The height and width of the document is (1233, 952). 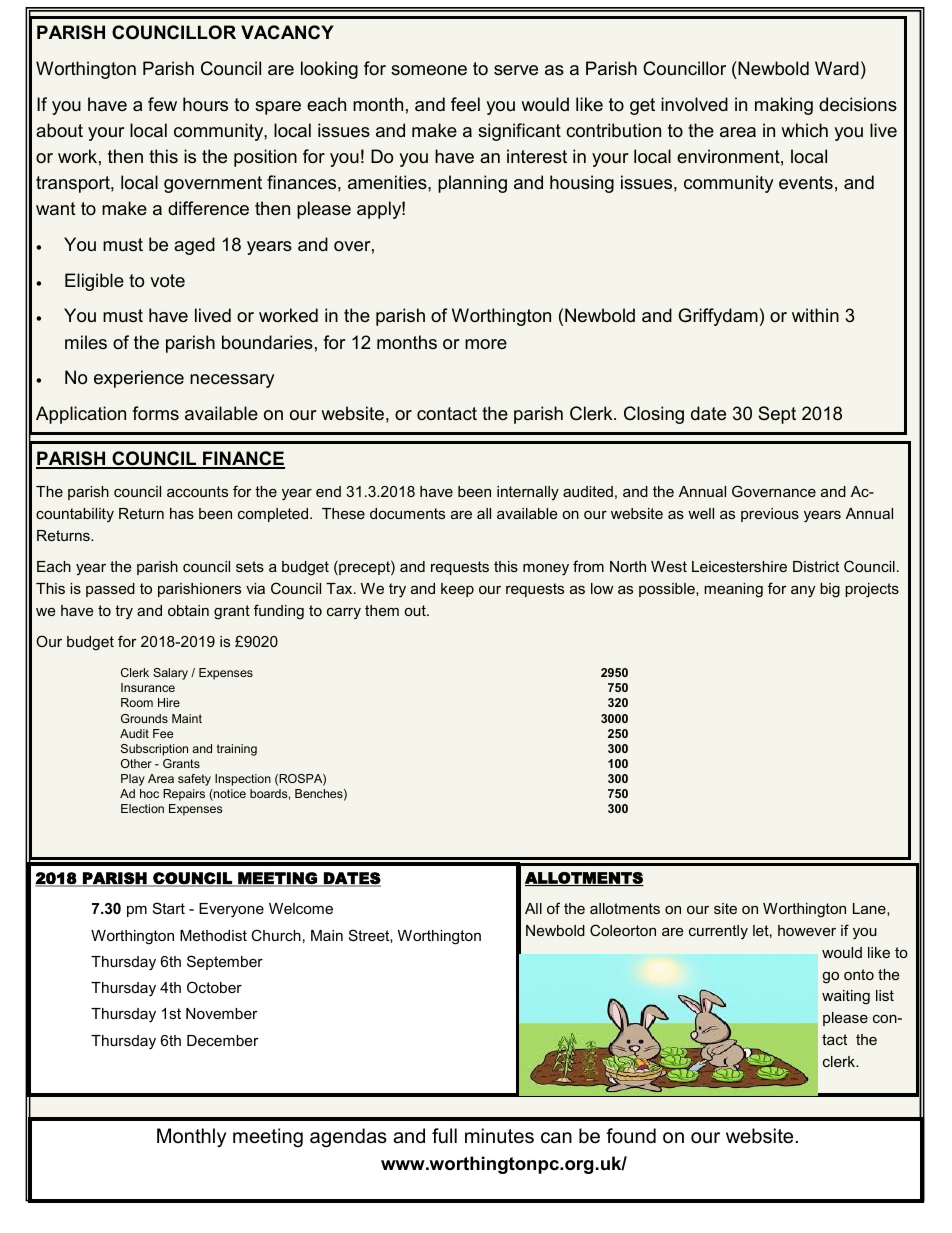 What do you see at coordinates (429, 70) in the document?
I see `someone` at bounding box center [429, 70].
